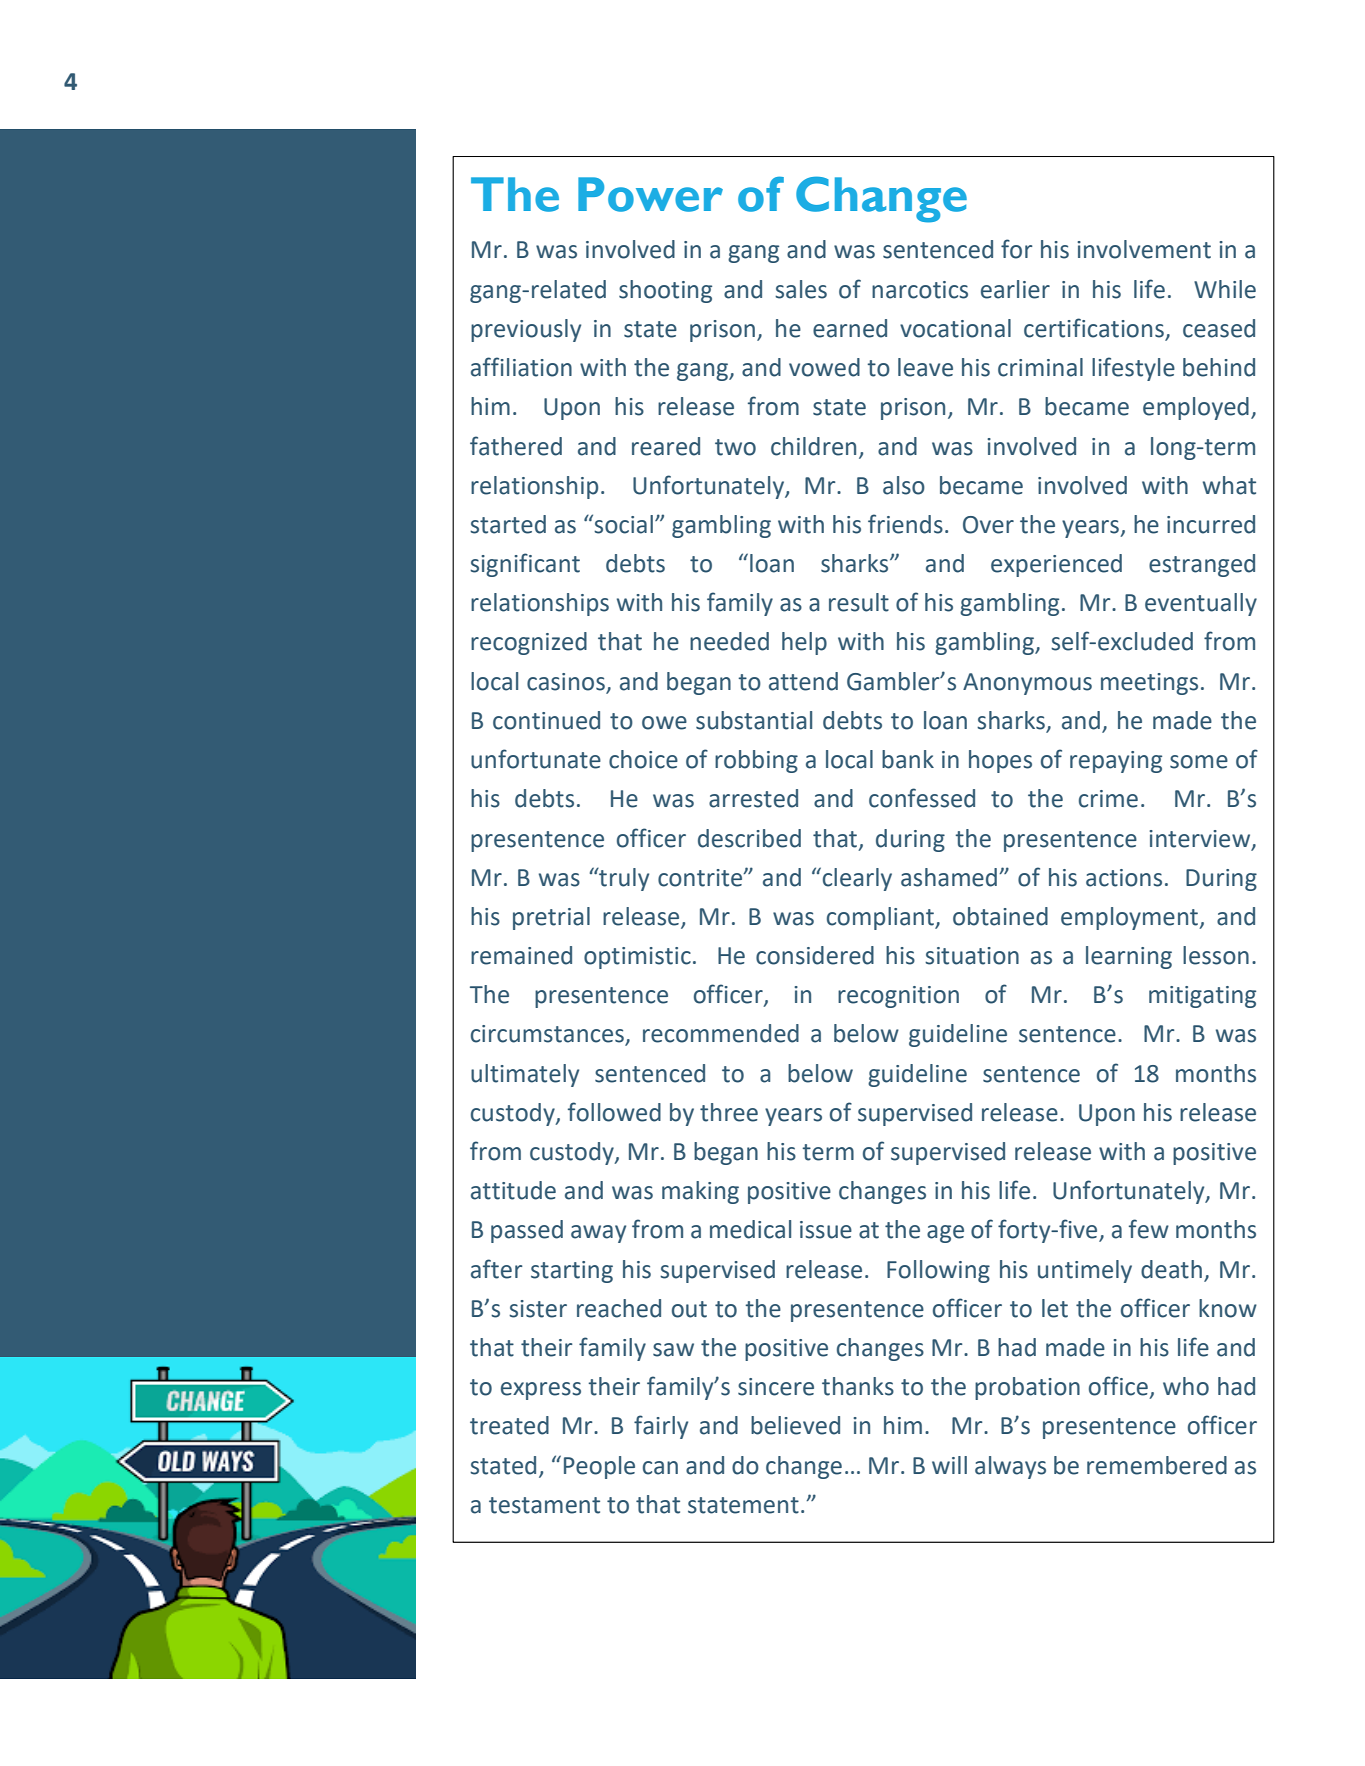 This screenshot has width=1365, height=1766. What do you see at coordinates (1211, 524) in the screenshot?
I see `incurred` at bounding box center [1211, 524].
